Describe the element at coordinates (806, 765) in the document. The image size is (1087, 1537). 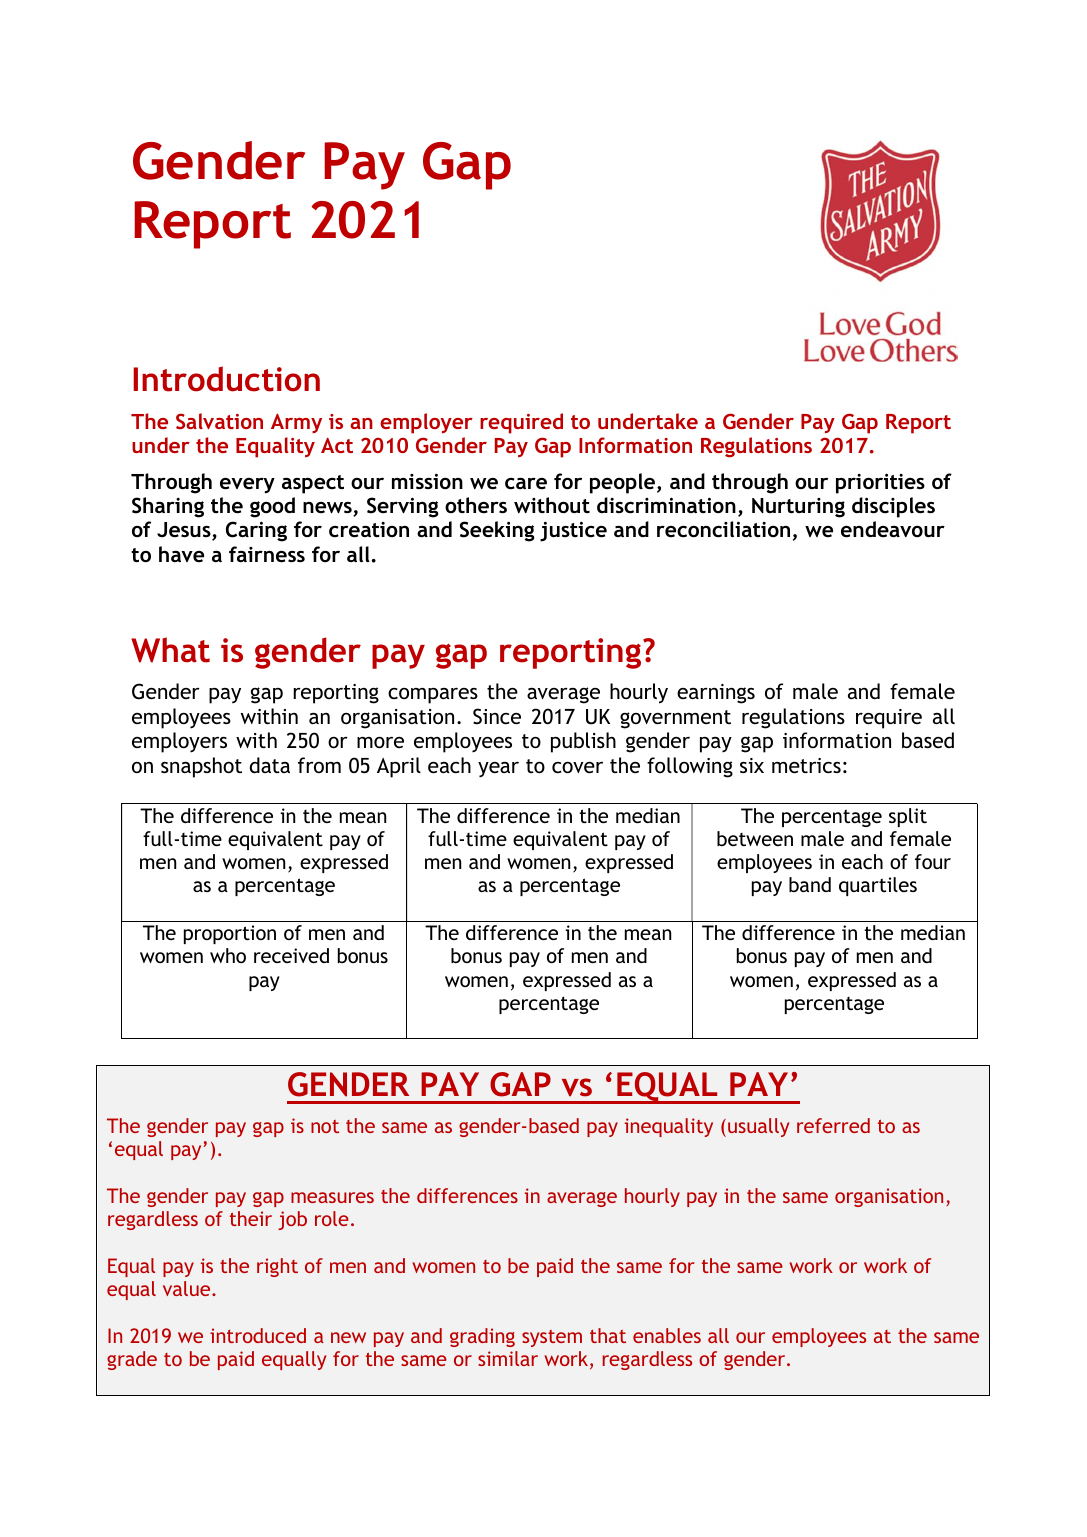
I see `metrics` at that location.
